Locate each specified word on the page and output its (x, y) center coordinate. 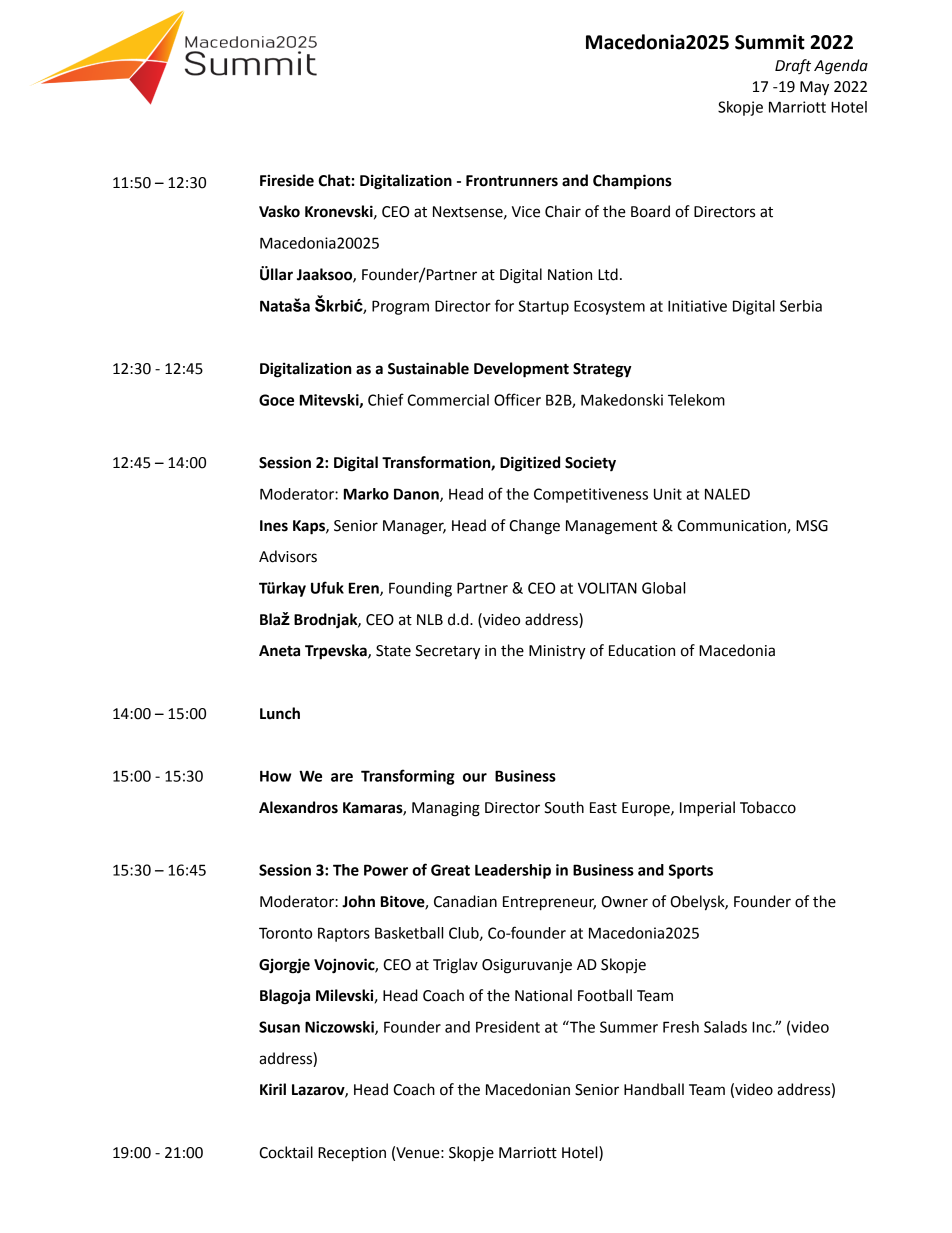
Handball (654, 1089)
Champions (632, 182)
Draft (793, 67)
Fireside (287, 180)
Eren (365, 589)
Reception (352, 1154)
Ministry (557, 652)
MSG (812, 526)
